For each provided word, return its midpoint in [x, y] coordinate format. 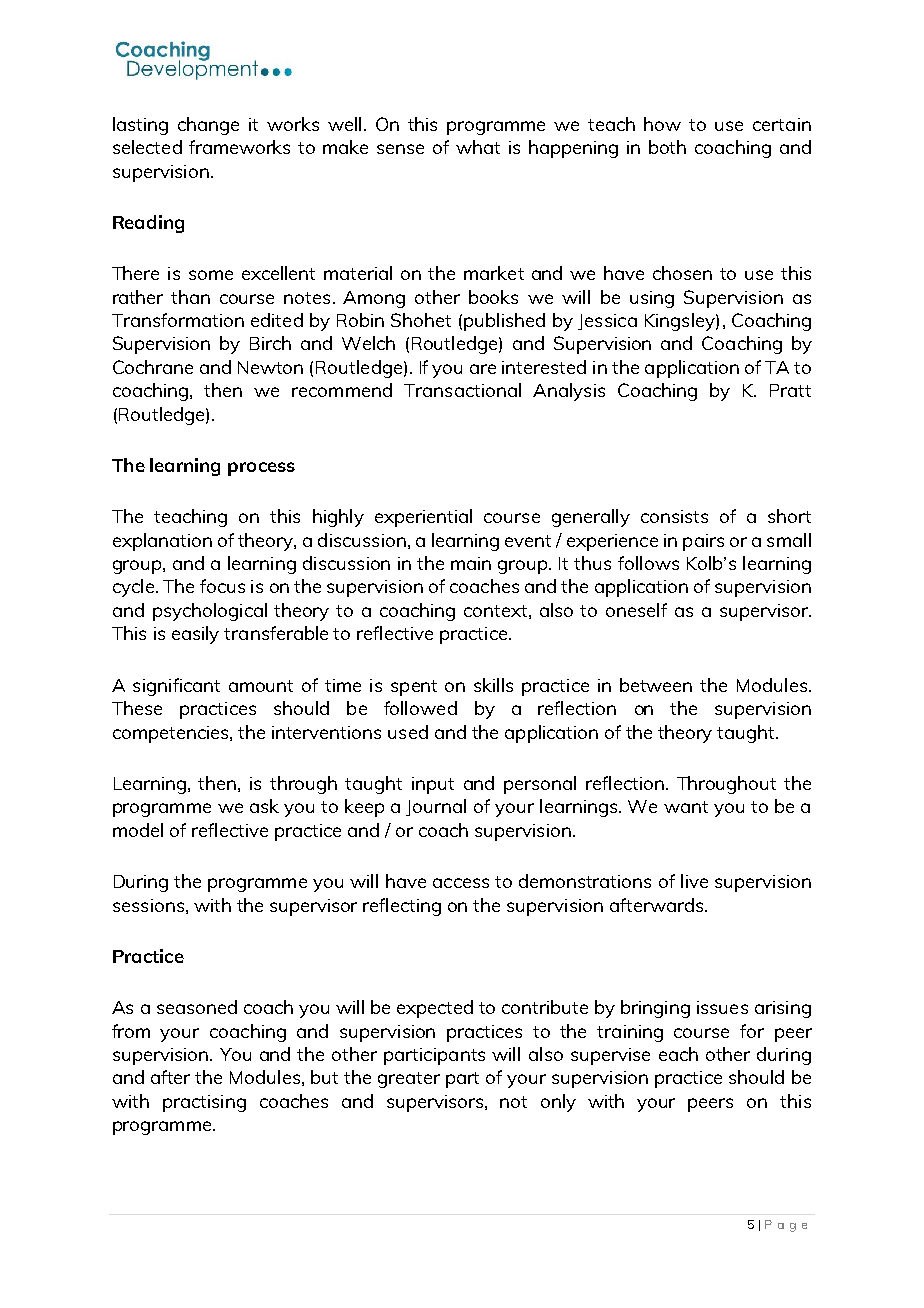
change [208, 126]
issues [722, 1007]
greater [409, 1080]
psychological [210, 612]
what [478, 147]
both [667, 147]
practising [204, 1103]
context [495, 611]
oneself [636, 610]
